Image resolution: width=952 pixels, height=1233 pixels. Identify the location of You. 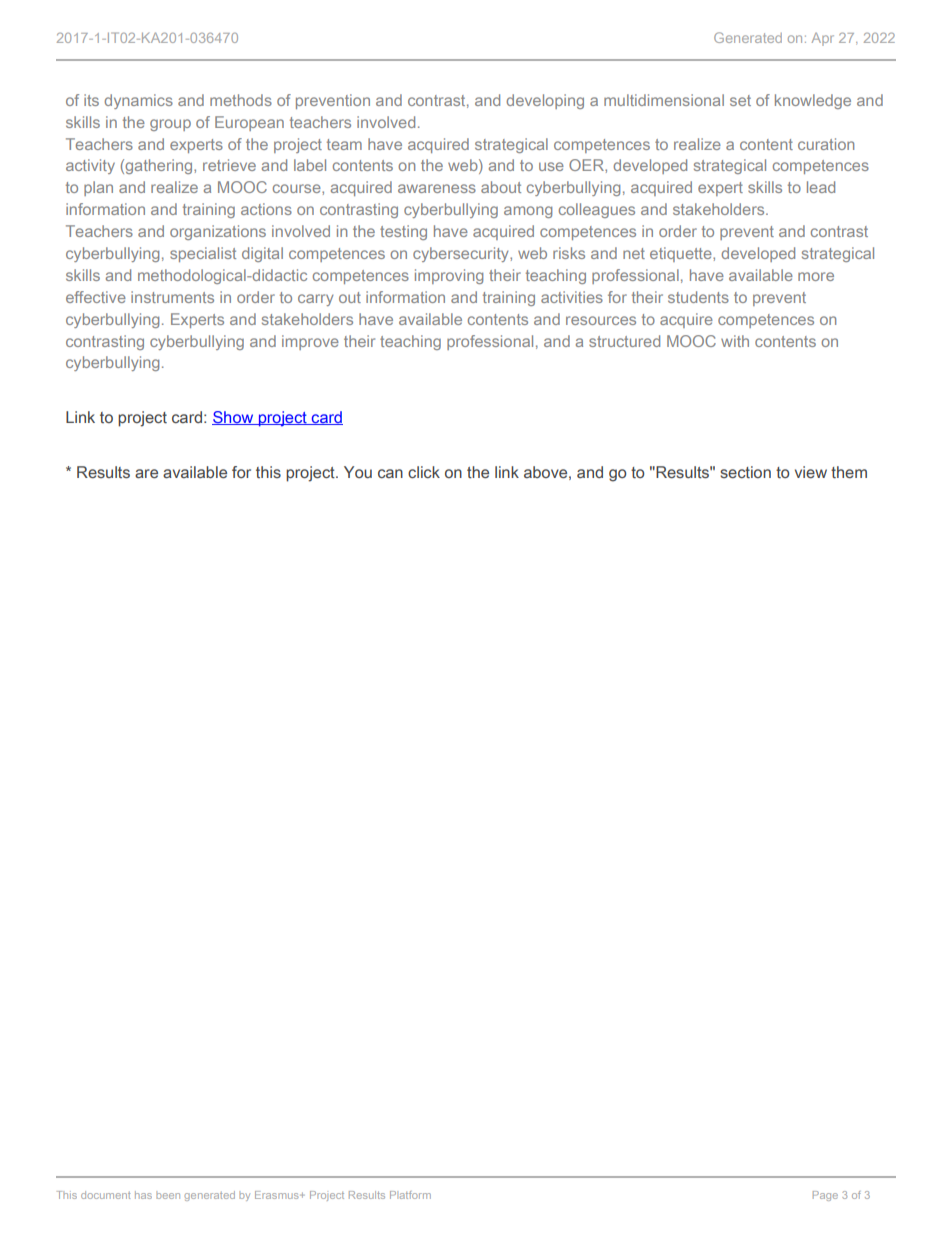
(358, 472).
